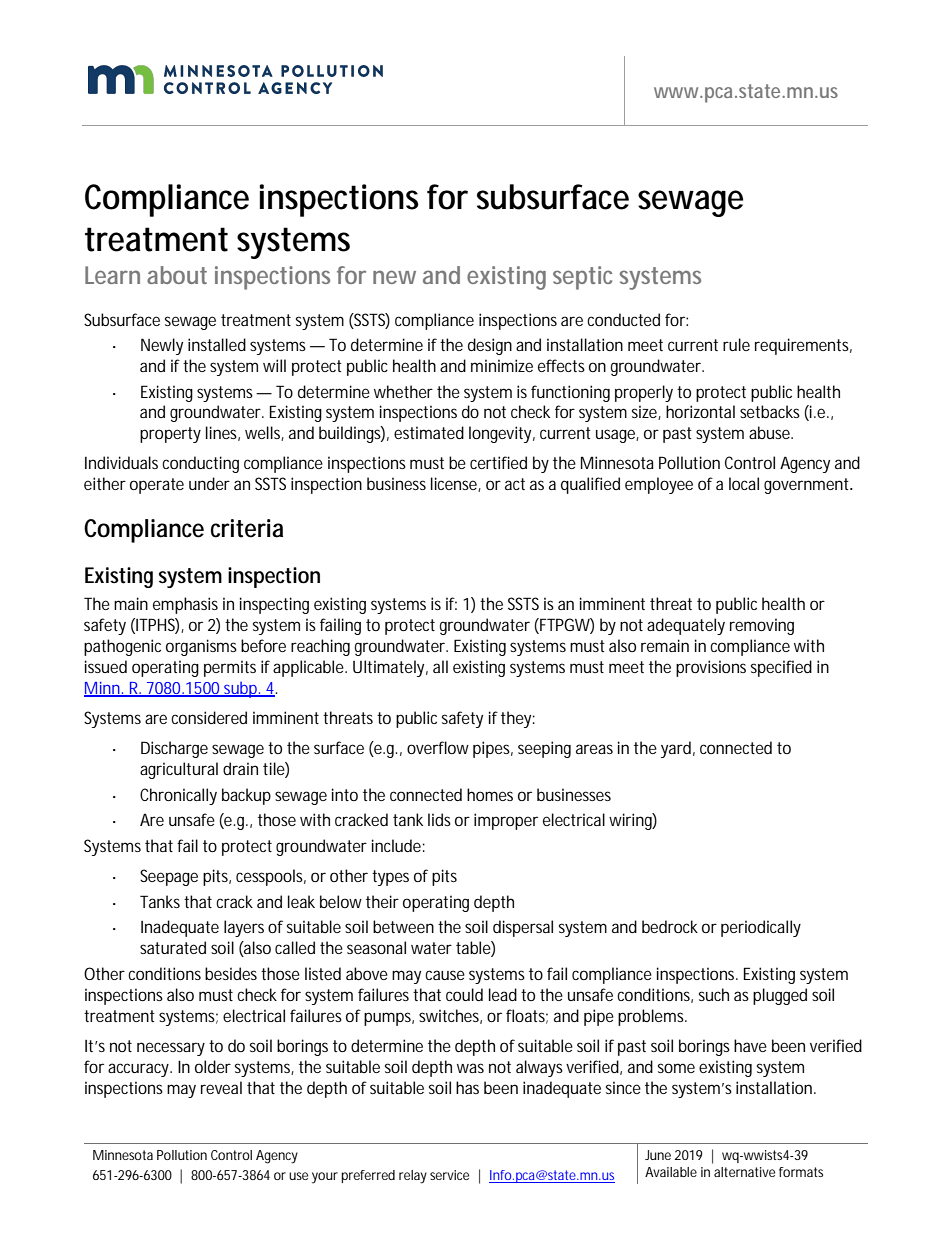  What do you see at coordinates (490, 346) in the document?
I see `design` at bounding box center [490, 346].
